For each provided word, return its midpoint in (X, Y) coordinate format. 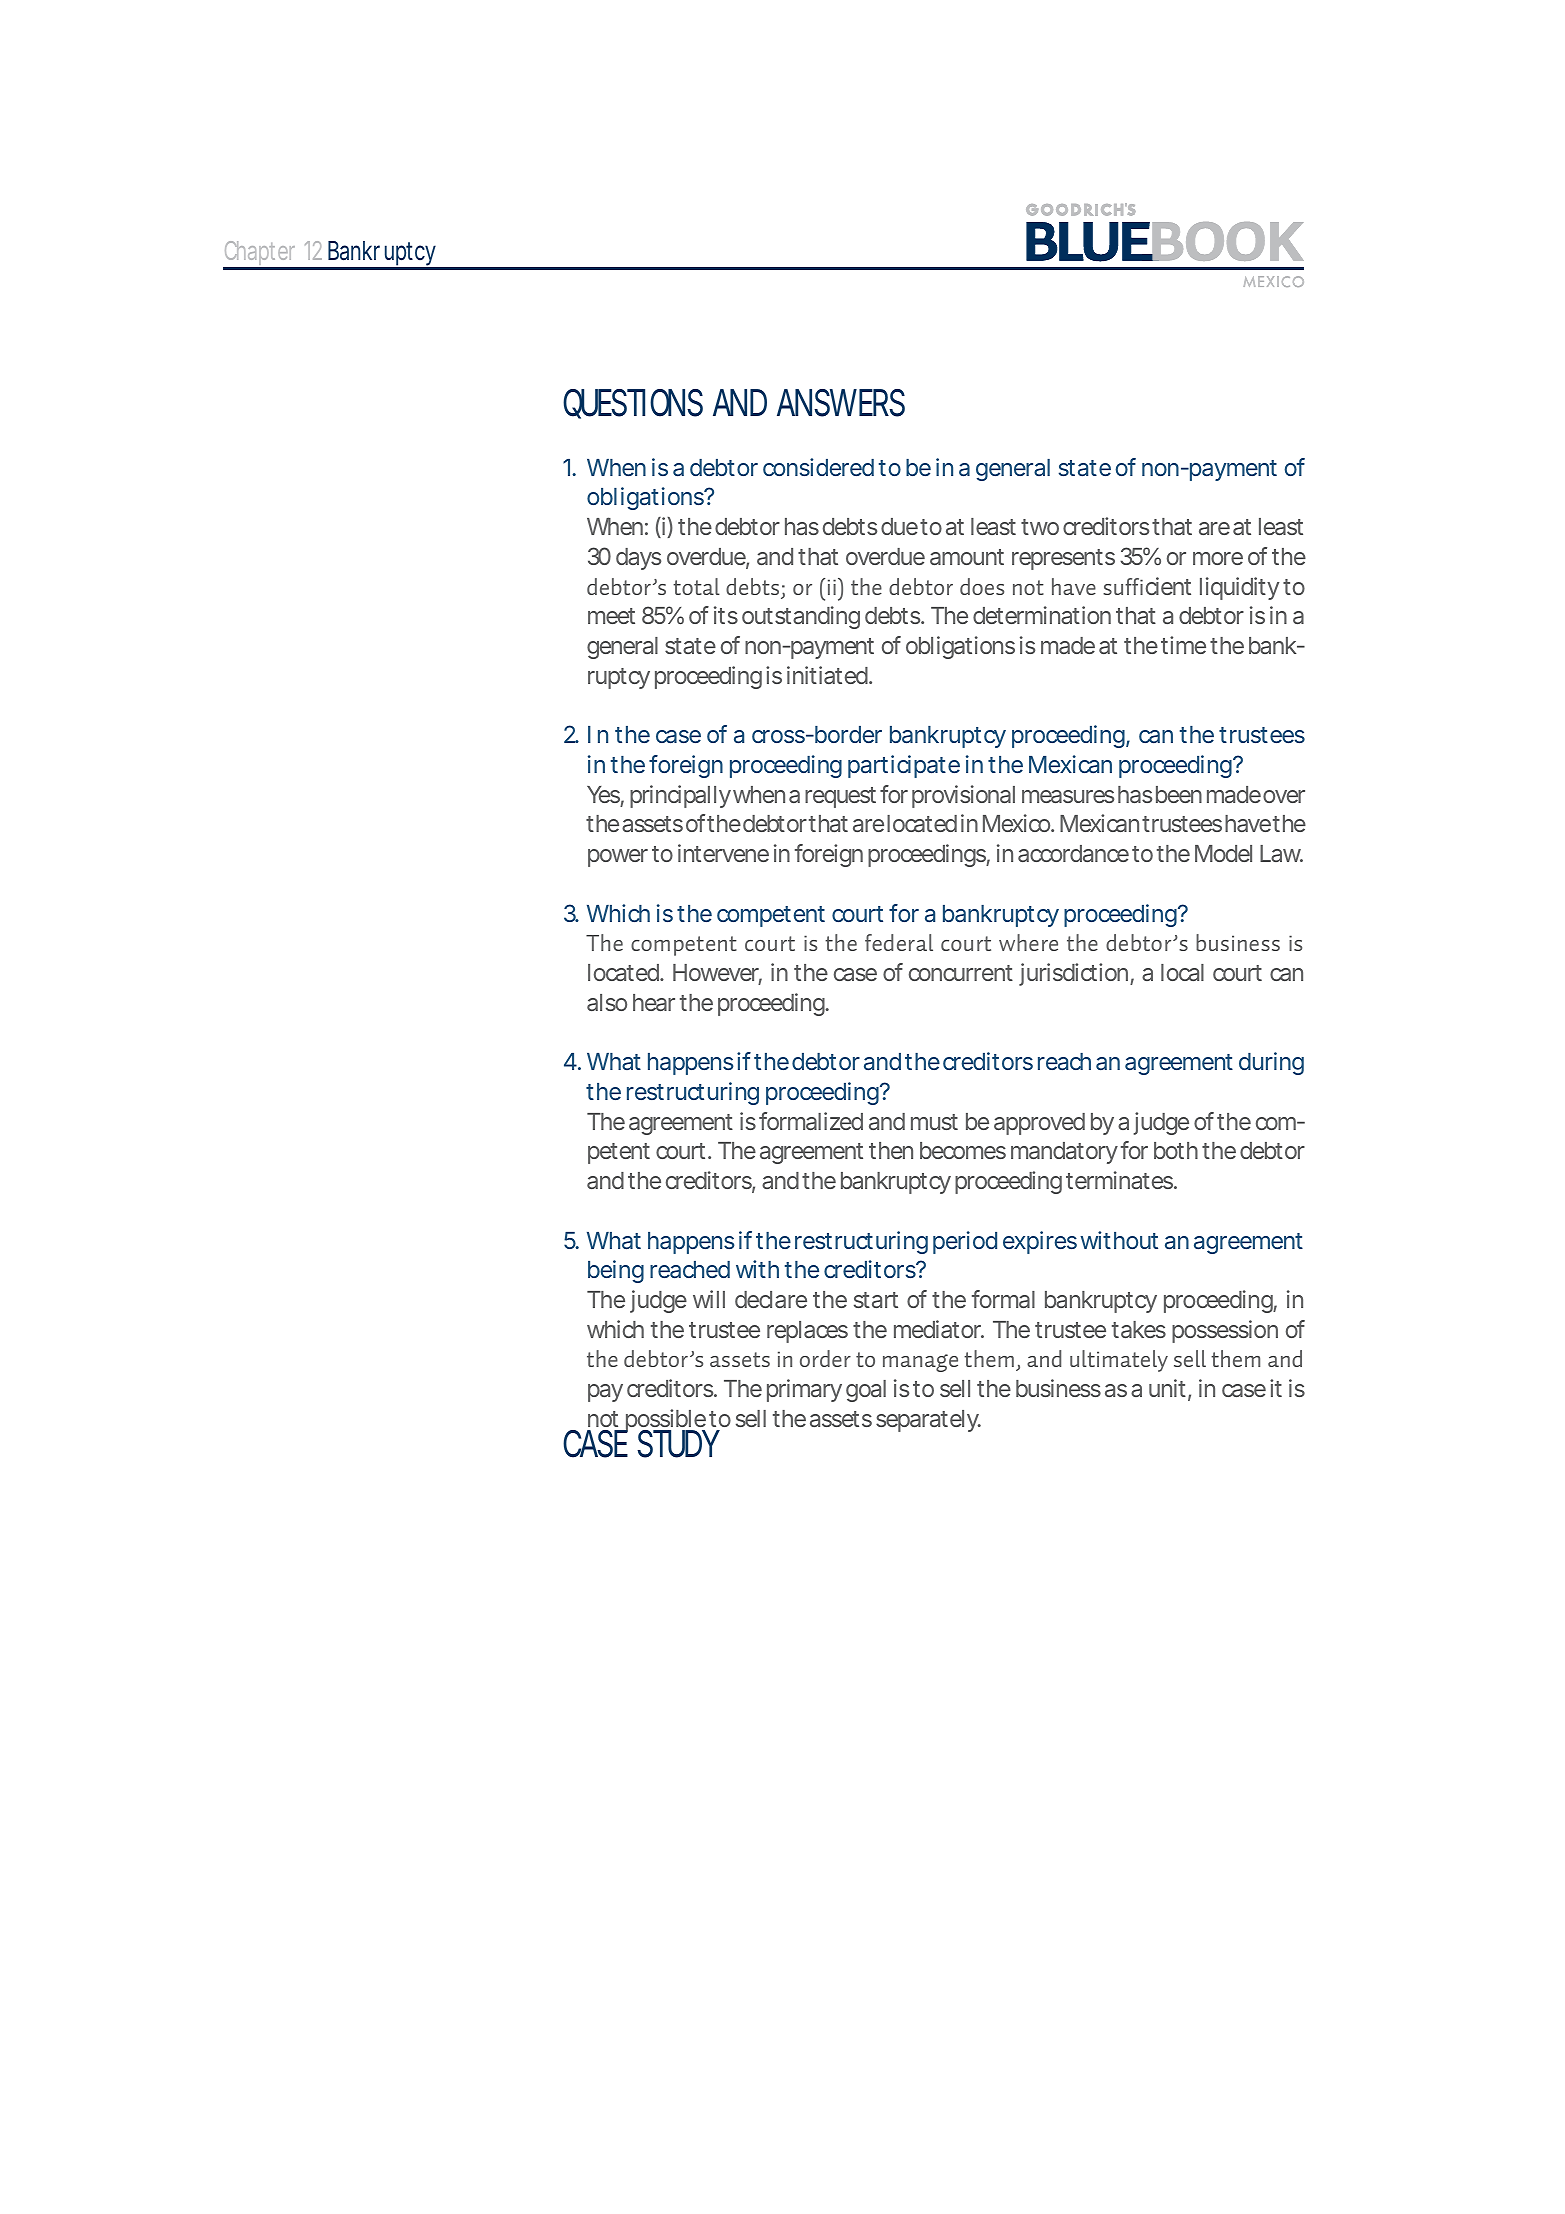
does (982, 586)
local (1182, 972)
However (716, 972)
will (709, 1299)
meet (611, 616)
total (696, 586)
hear (654, 1002)
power (618, 858)
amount (967, 557)
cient (1168, 586)
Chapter (260, 255)
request (840, 797)
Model (1223, 853)
